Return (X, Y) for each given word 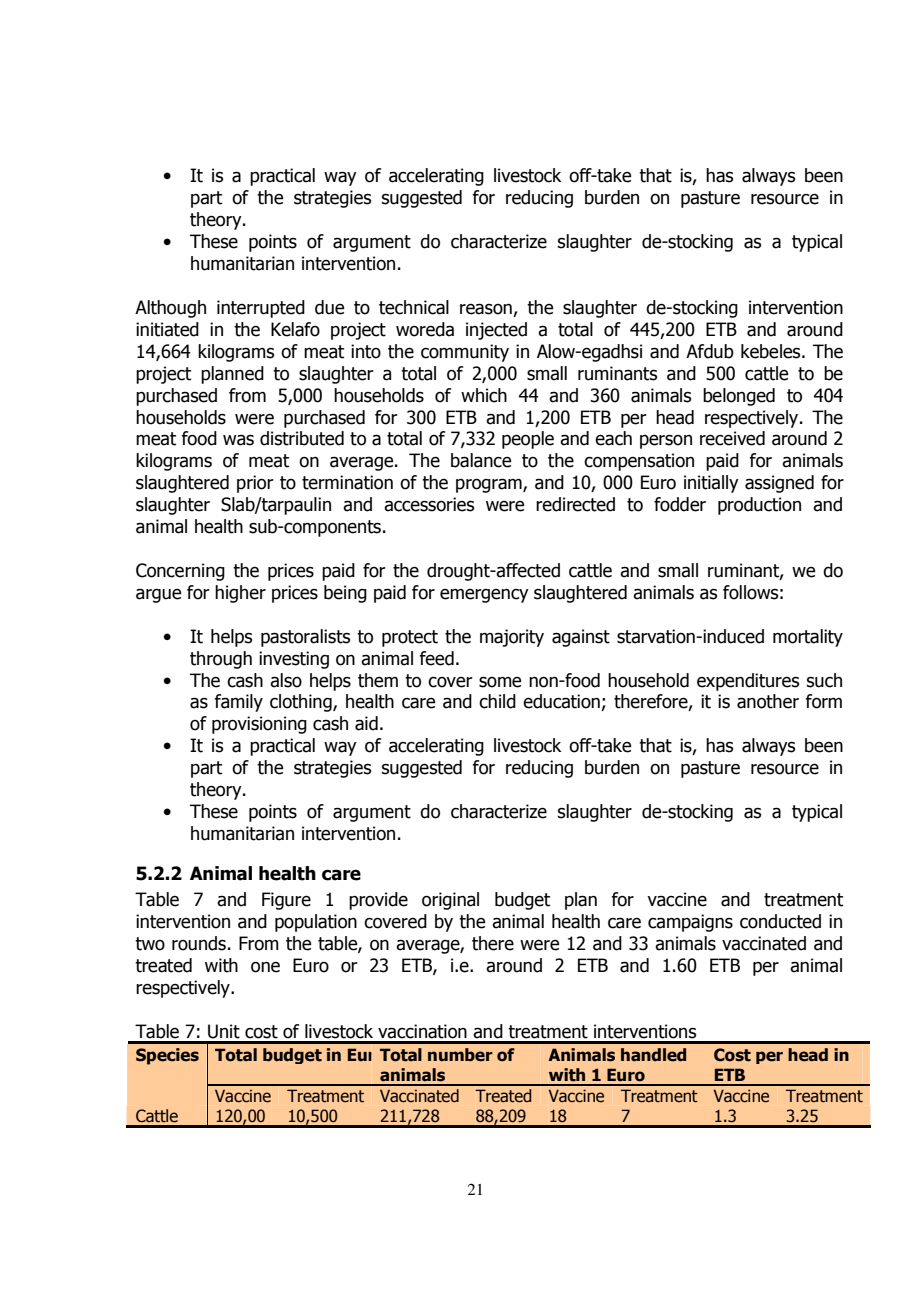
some (500, 682)
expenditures (748, 682)
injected (496, 331)
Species (167, 1056)
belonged (739, 397)
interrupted (261, 309)
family (239, 703)
